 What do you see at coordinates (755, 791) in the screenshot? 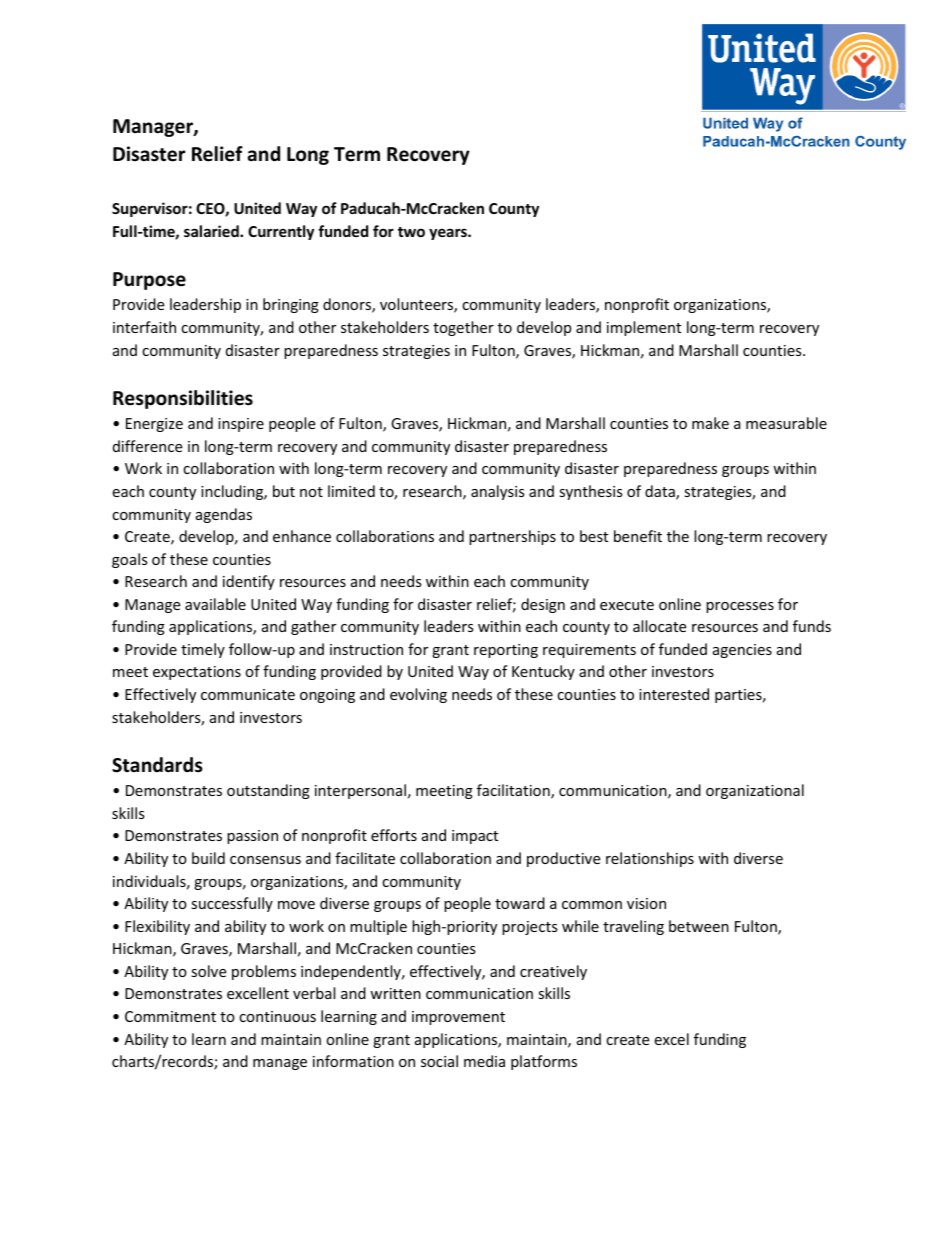
I see `organizational` at bounding box center [755, 791].
